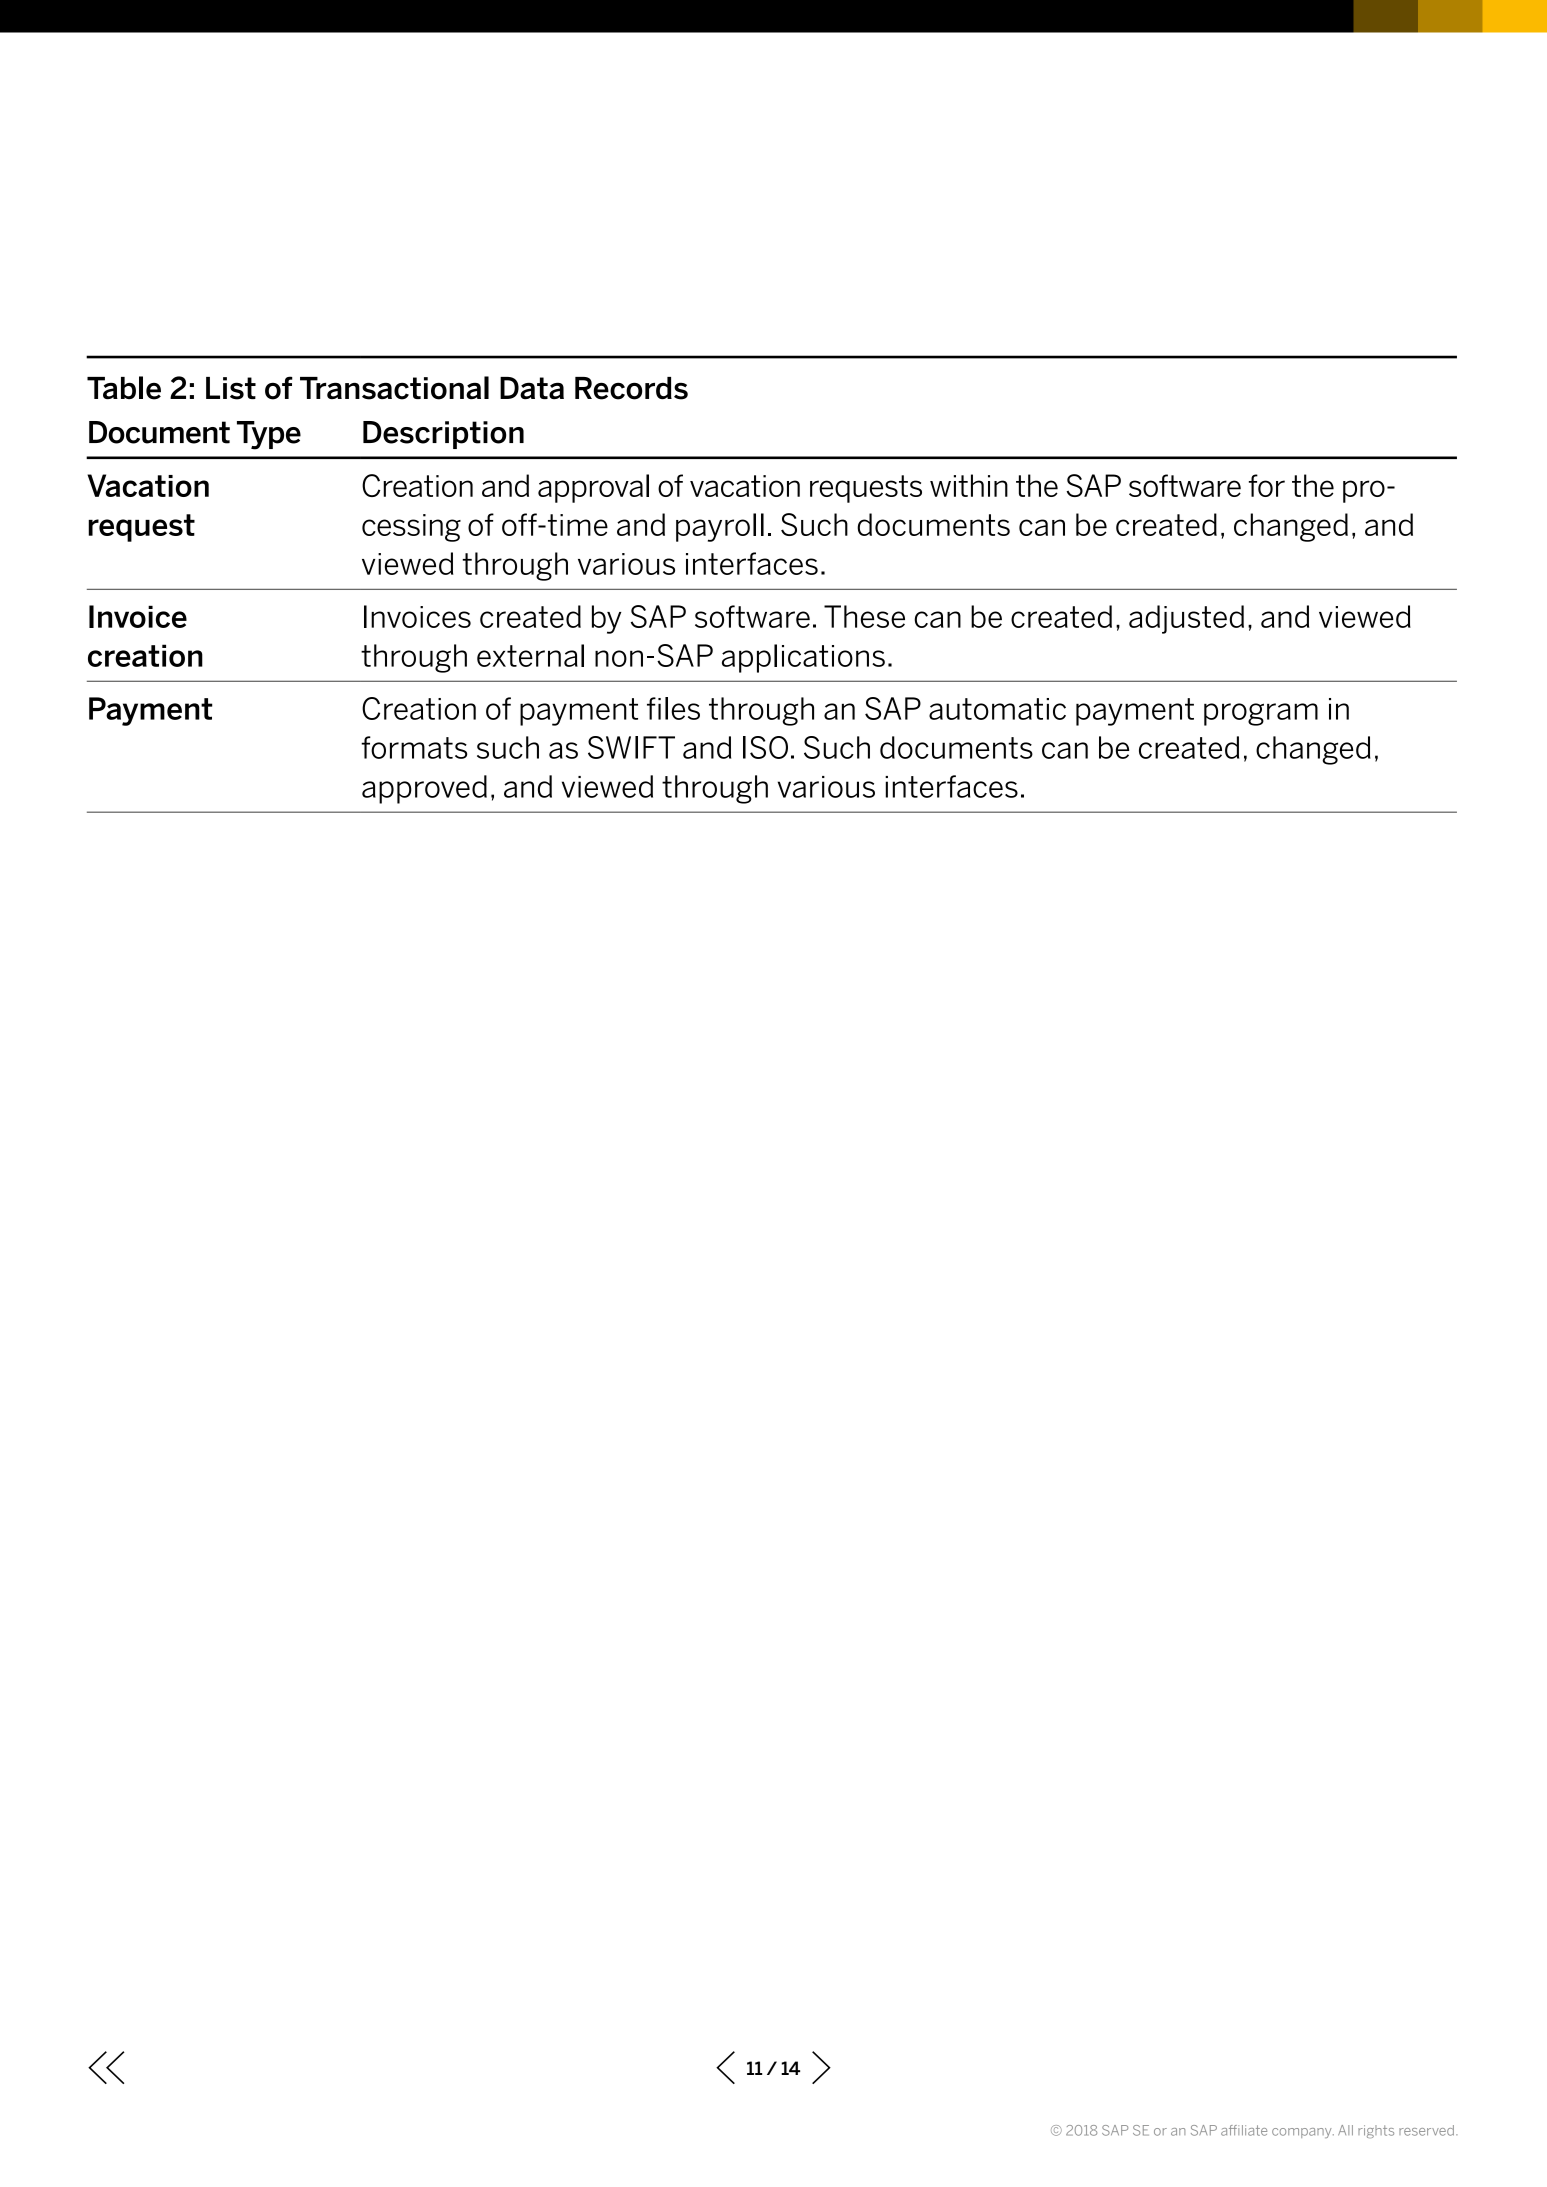  What do you see at coordinates (1186, 619) in the screenshot?
I see `adjusted` at bounding box center [1186, 619].
